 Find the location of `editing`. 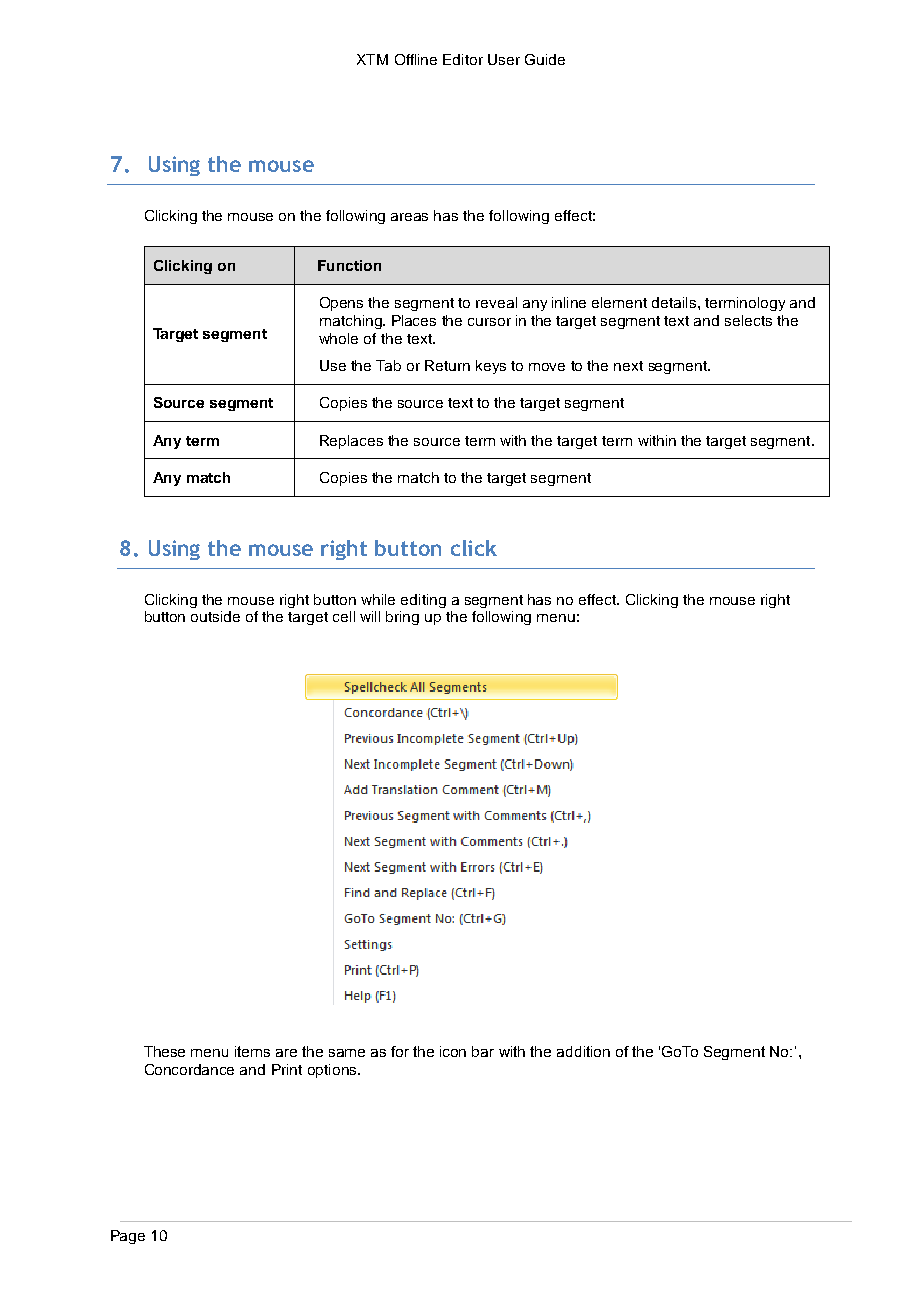

editing is located at coordinates (423, 601).
